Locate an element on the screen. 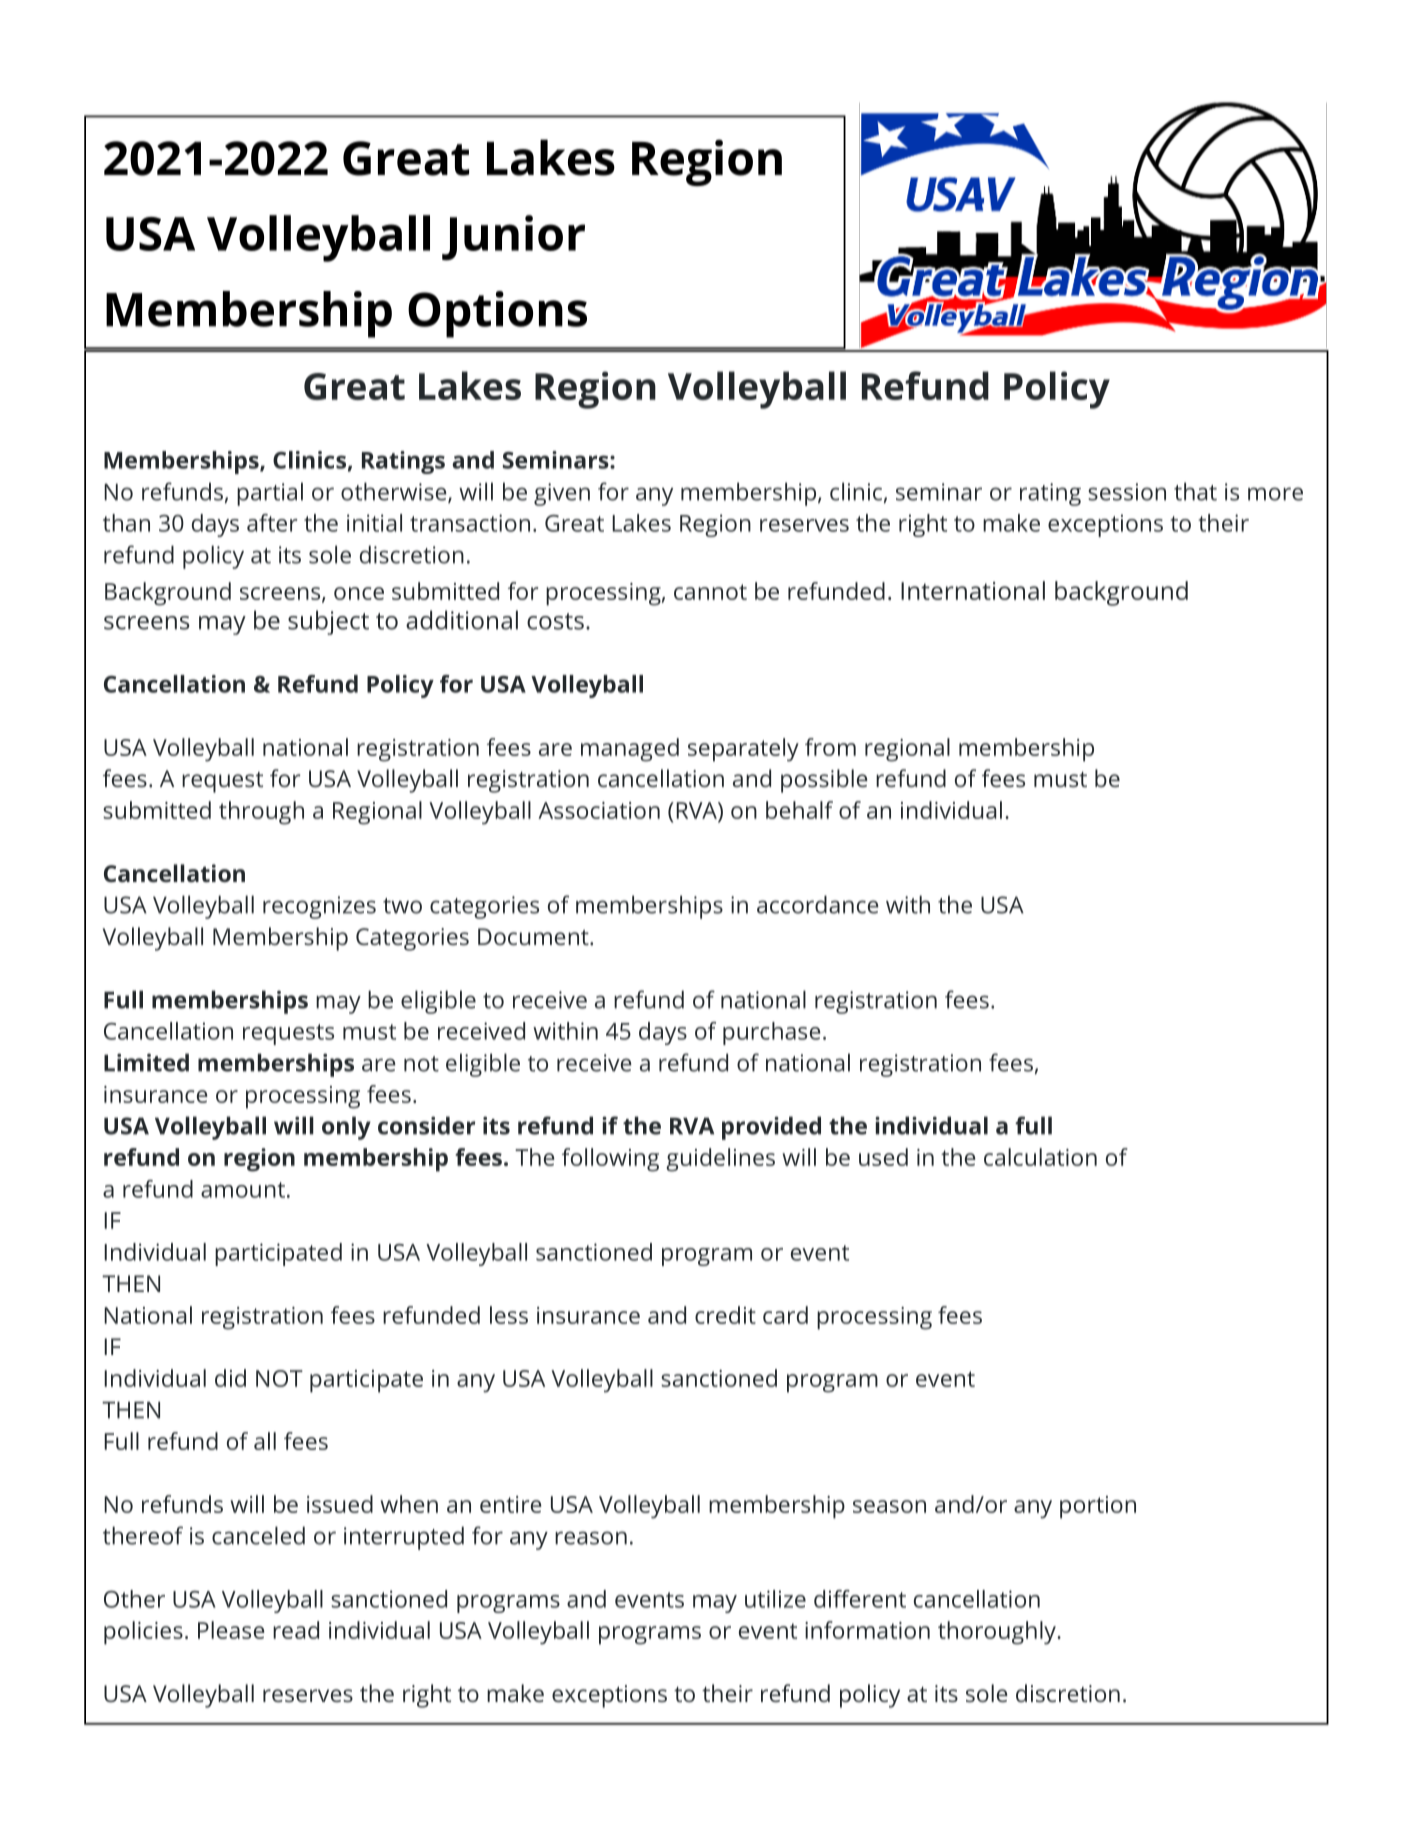 The width and height of the screenshot is (1418, 1835). that is located at coordinates (1195, 491).
